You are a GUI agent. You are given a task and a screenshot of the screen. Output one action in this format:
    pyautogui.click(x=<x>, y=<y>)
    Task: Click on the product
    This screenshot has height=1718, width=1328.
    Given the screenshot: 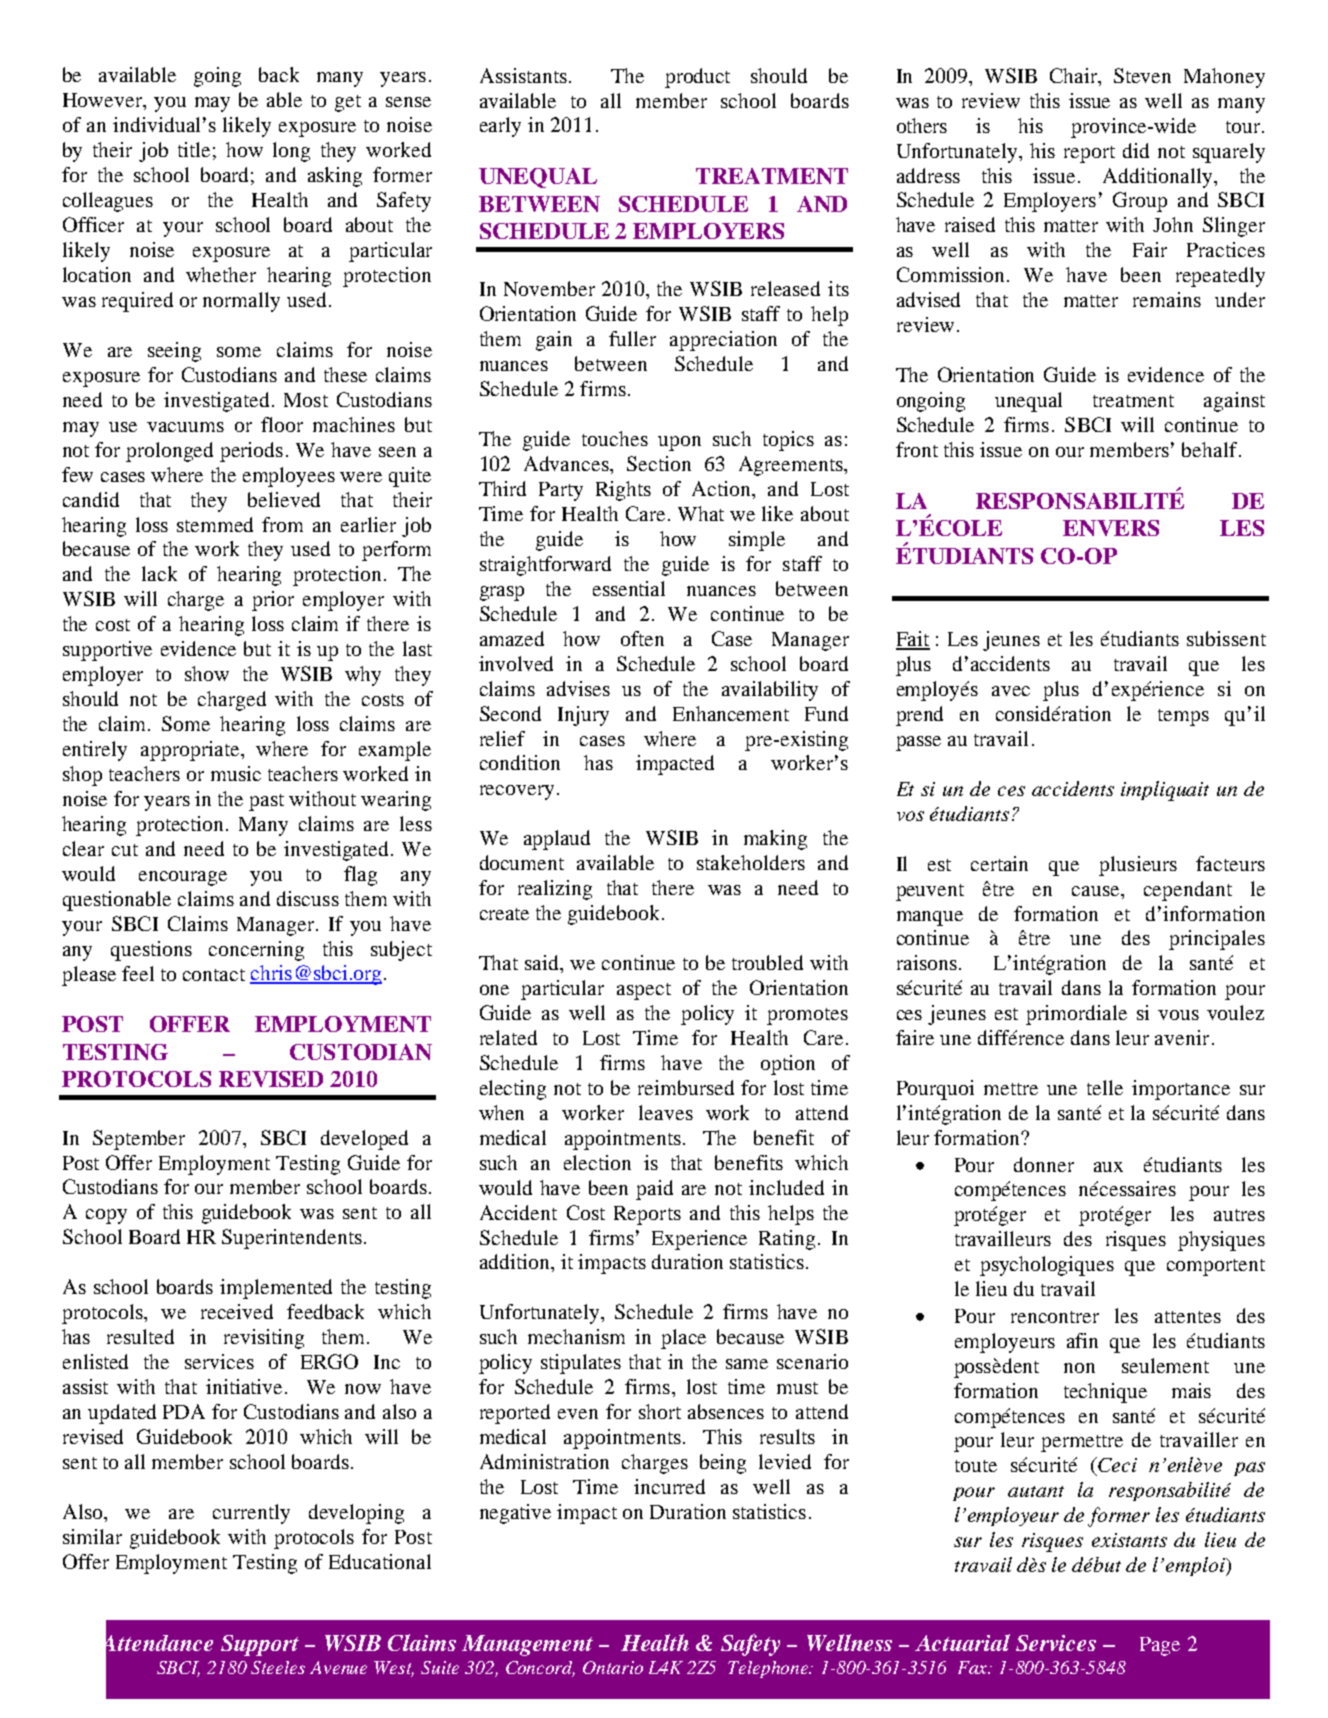 What is the action you would take?
    pyautogui.click(x=697, y=78)
